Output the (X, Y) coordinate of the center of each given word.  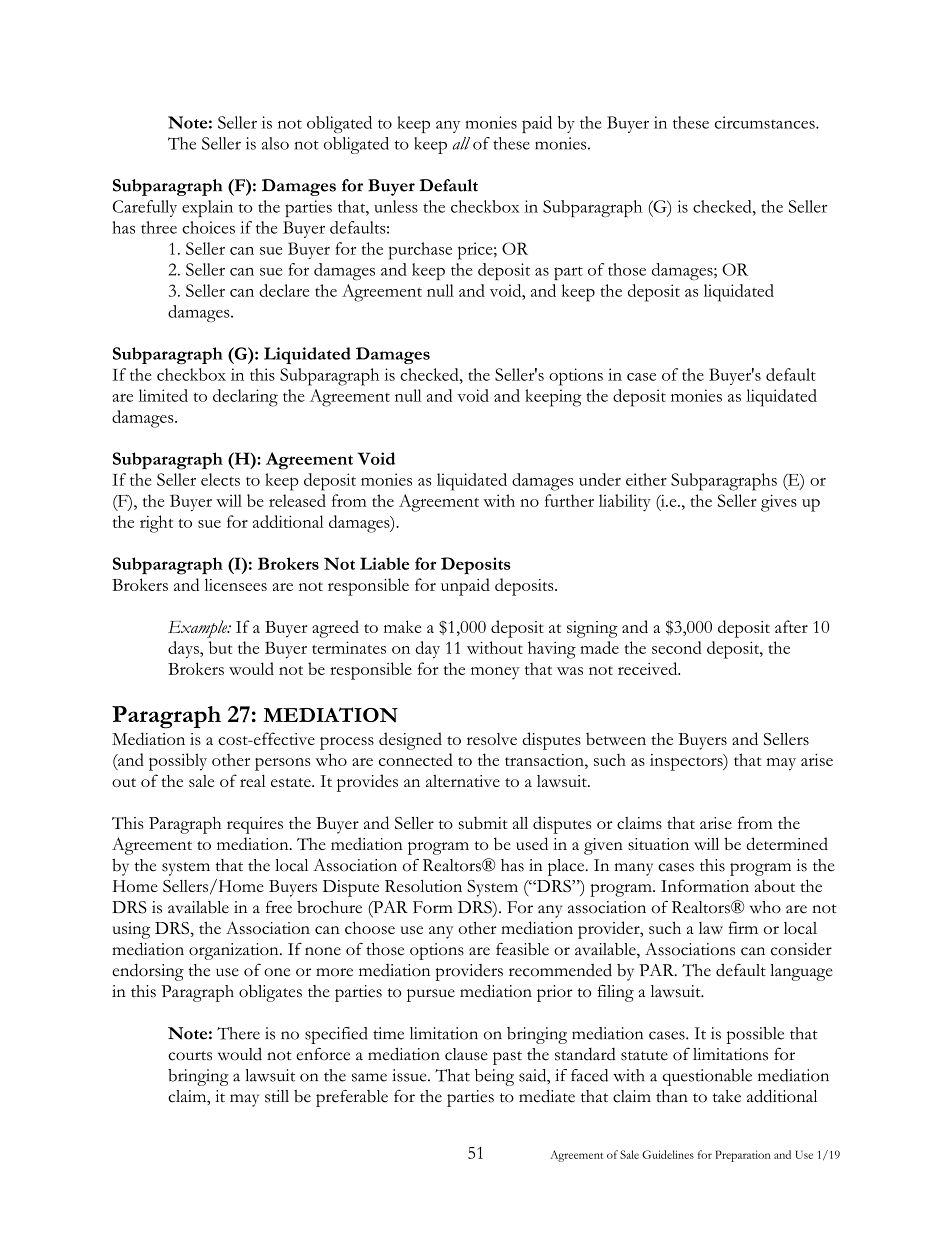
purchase (420, 251)
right (156, 524)
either (646, 479)
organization (235, 951)
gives (779, 503)
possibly (178, 762)
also (275, 143)
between (616, 738)
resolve (492, 739)
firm (743, 927)
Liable (384, 563)
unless (396, 206)
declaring (245, 398)
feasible (522, 949)
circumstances (766, 122)
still (277, 1096)
